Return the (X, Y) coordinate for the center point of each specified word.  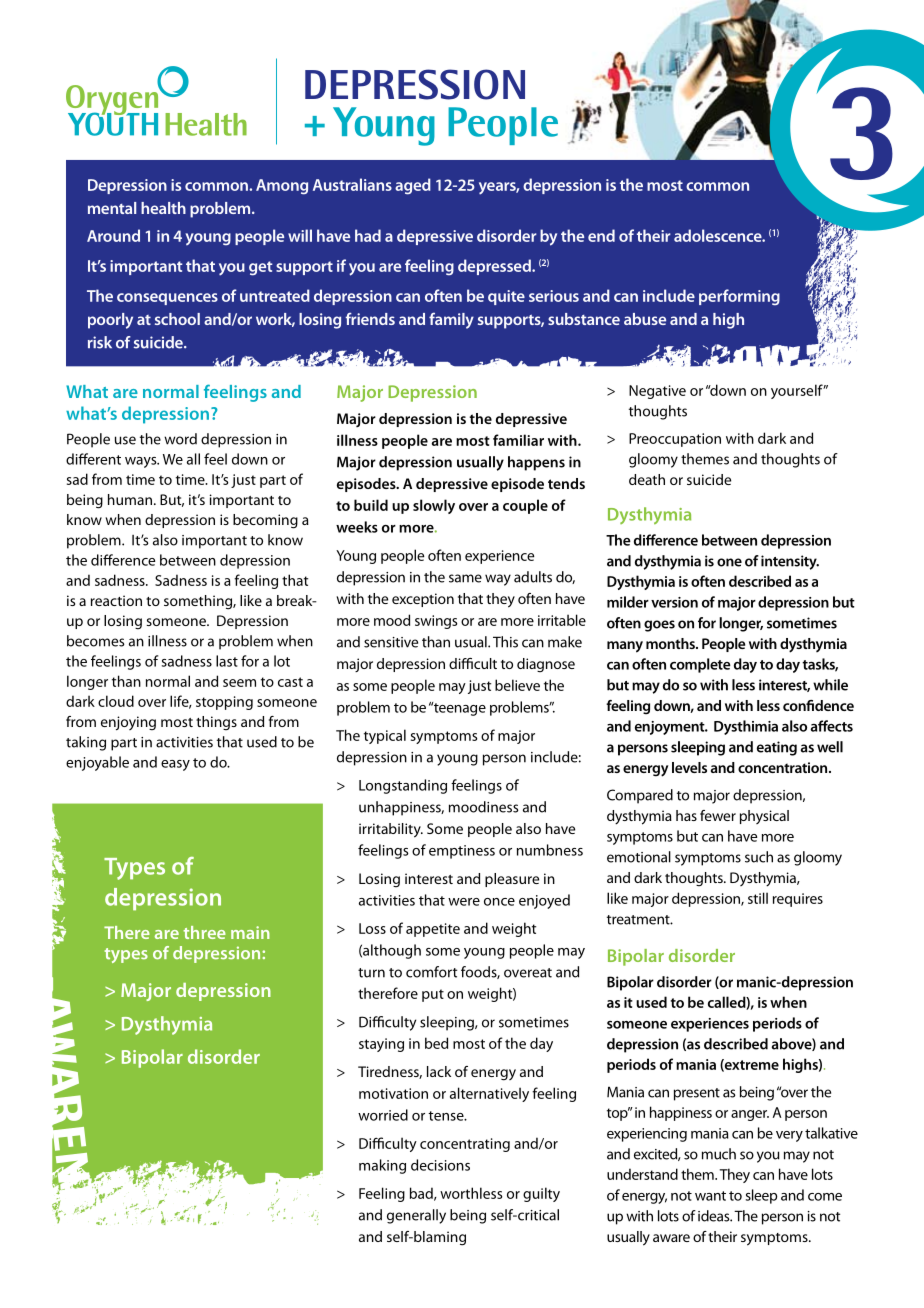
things (216, 723)
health (163, 208)
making (382, 1166)
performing (739, 297)
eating (777, 748)
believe (517, 685)
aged (413, 186)
